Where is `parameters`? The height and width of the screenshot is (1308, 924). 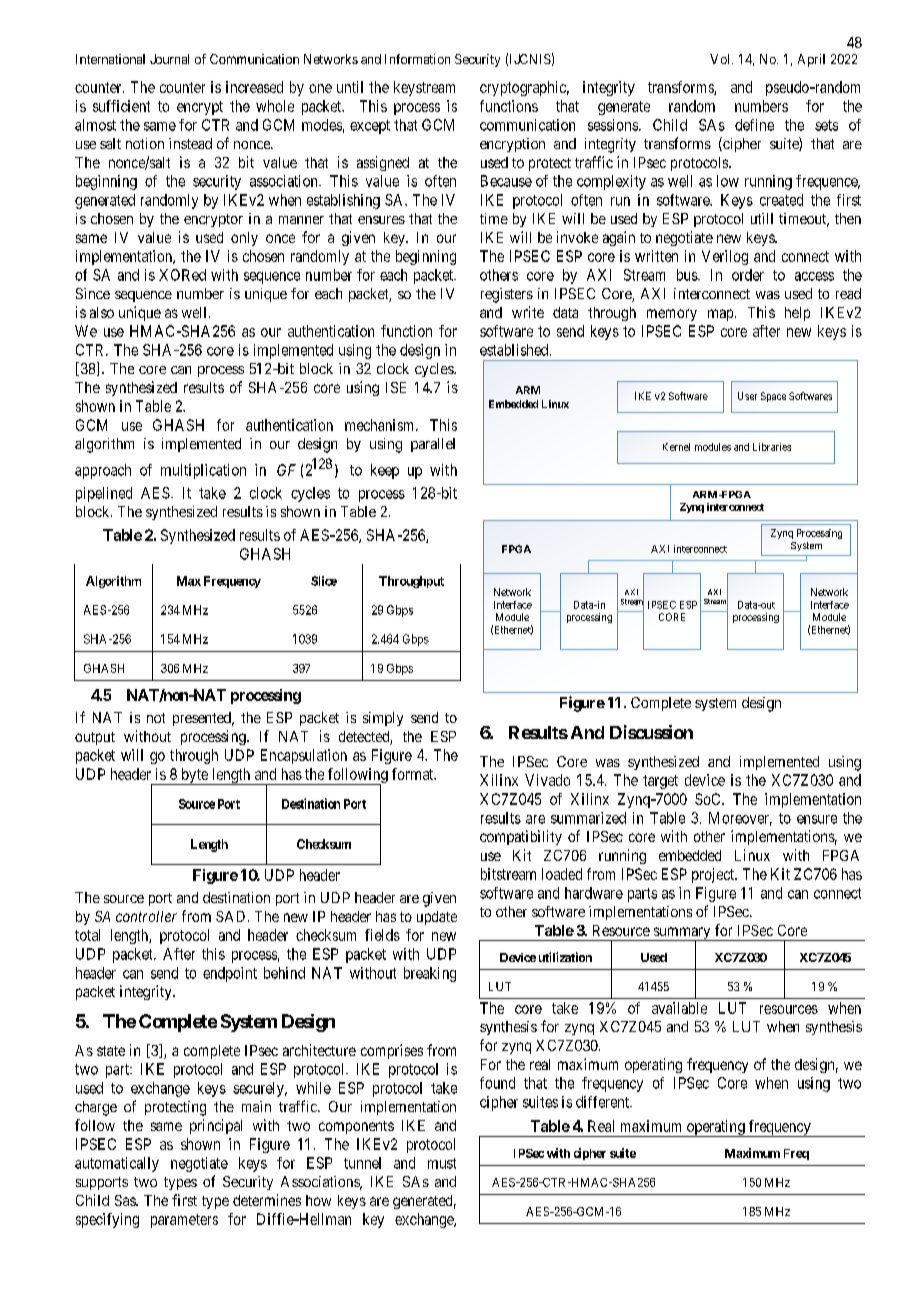
parameters is located at coordinates (184, 1221).
